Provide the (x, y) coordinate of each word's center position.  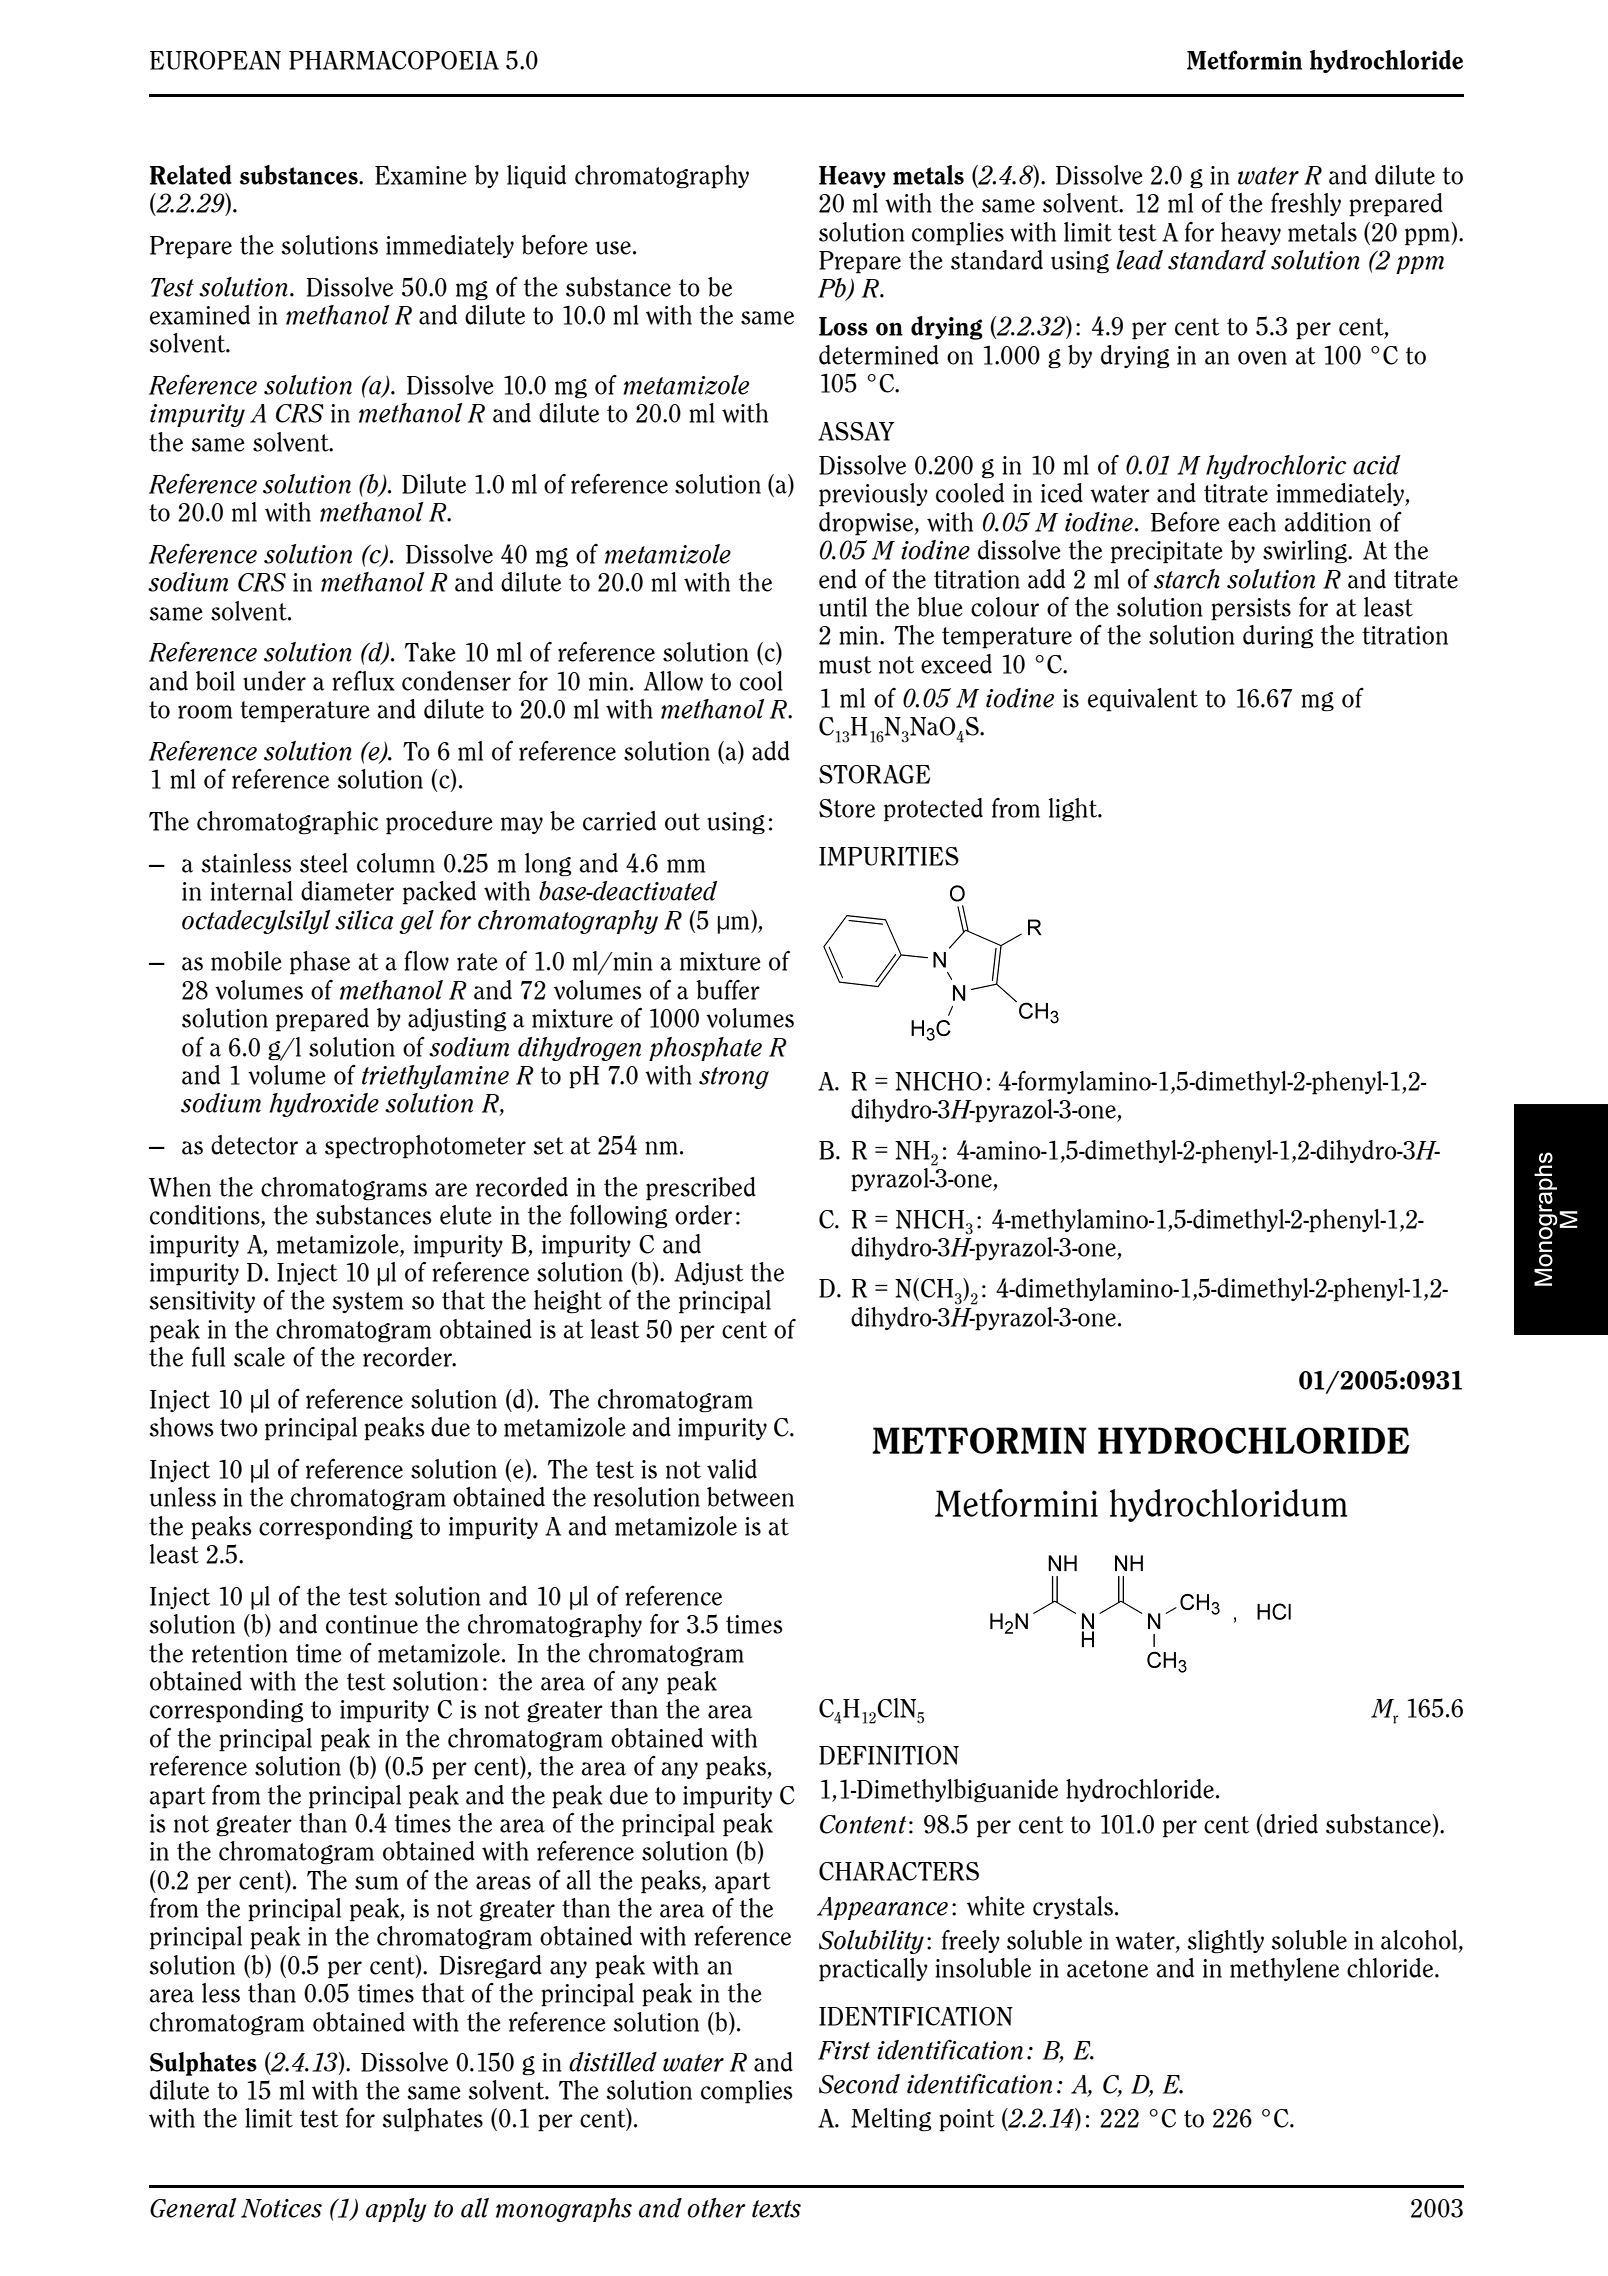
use (613, 248)
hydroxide (324, 1105)
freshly (1306, 204)
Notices (281, 2208)
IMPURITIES (889, 856)
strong (734, 1078)
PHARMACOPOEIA (394, 60)
